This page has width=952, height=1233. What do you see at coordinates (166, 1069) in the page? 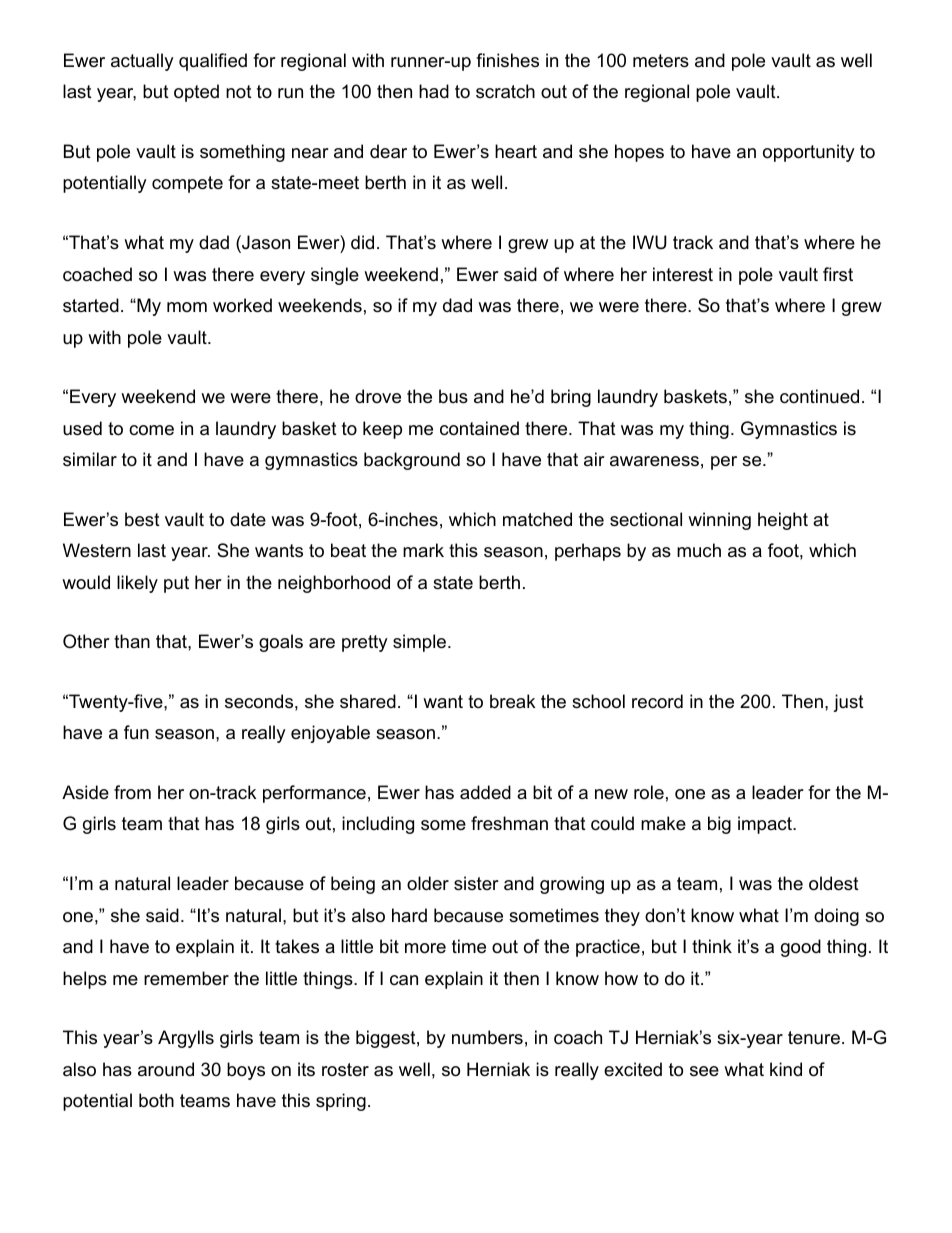
I see `around` at bounding box center [166, 1069].
